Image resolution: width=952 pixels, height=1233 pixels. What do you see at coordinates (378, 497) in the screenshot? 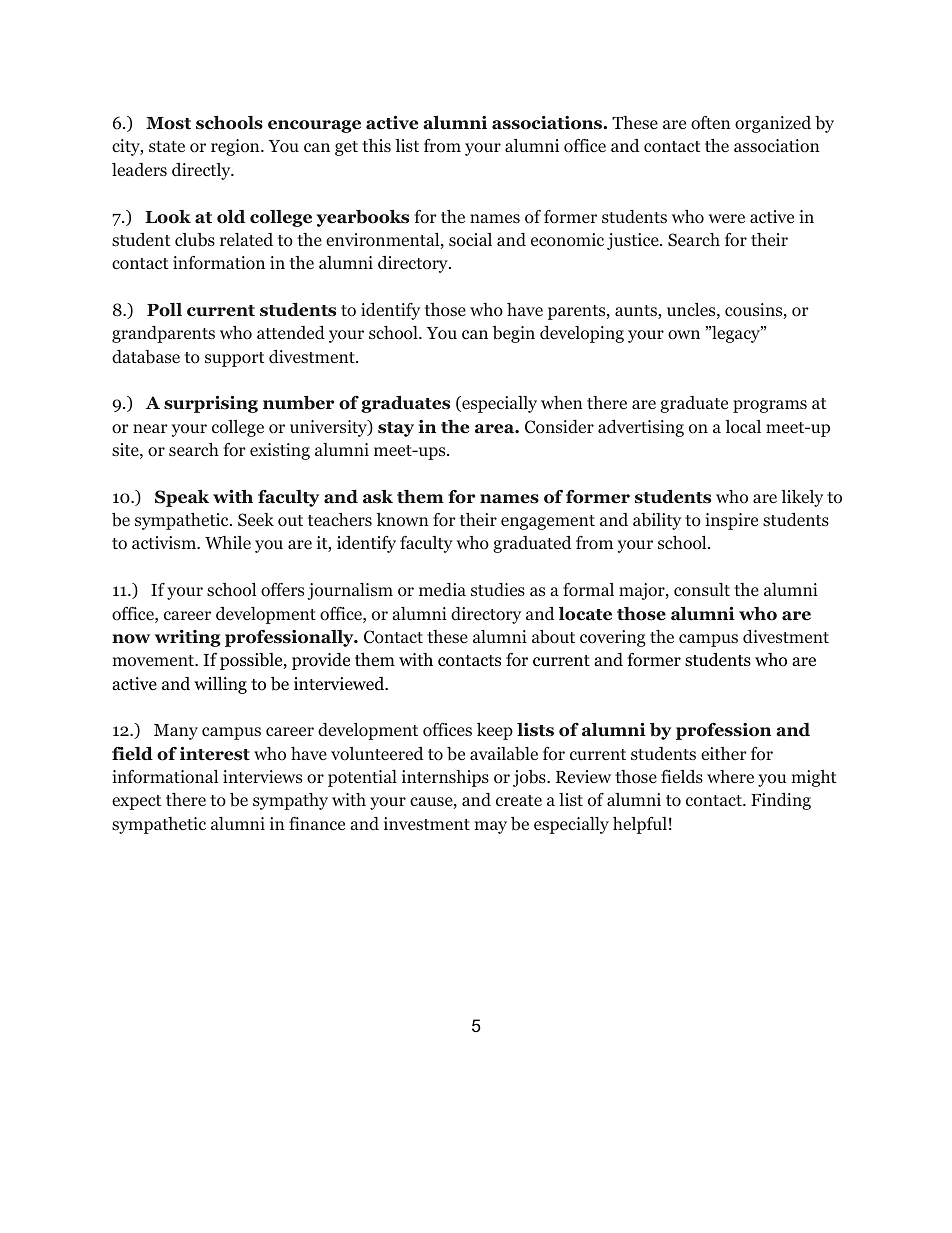
I see `ask` at bounding box center [378, 497].
